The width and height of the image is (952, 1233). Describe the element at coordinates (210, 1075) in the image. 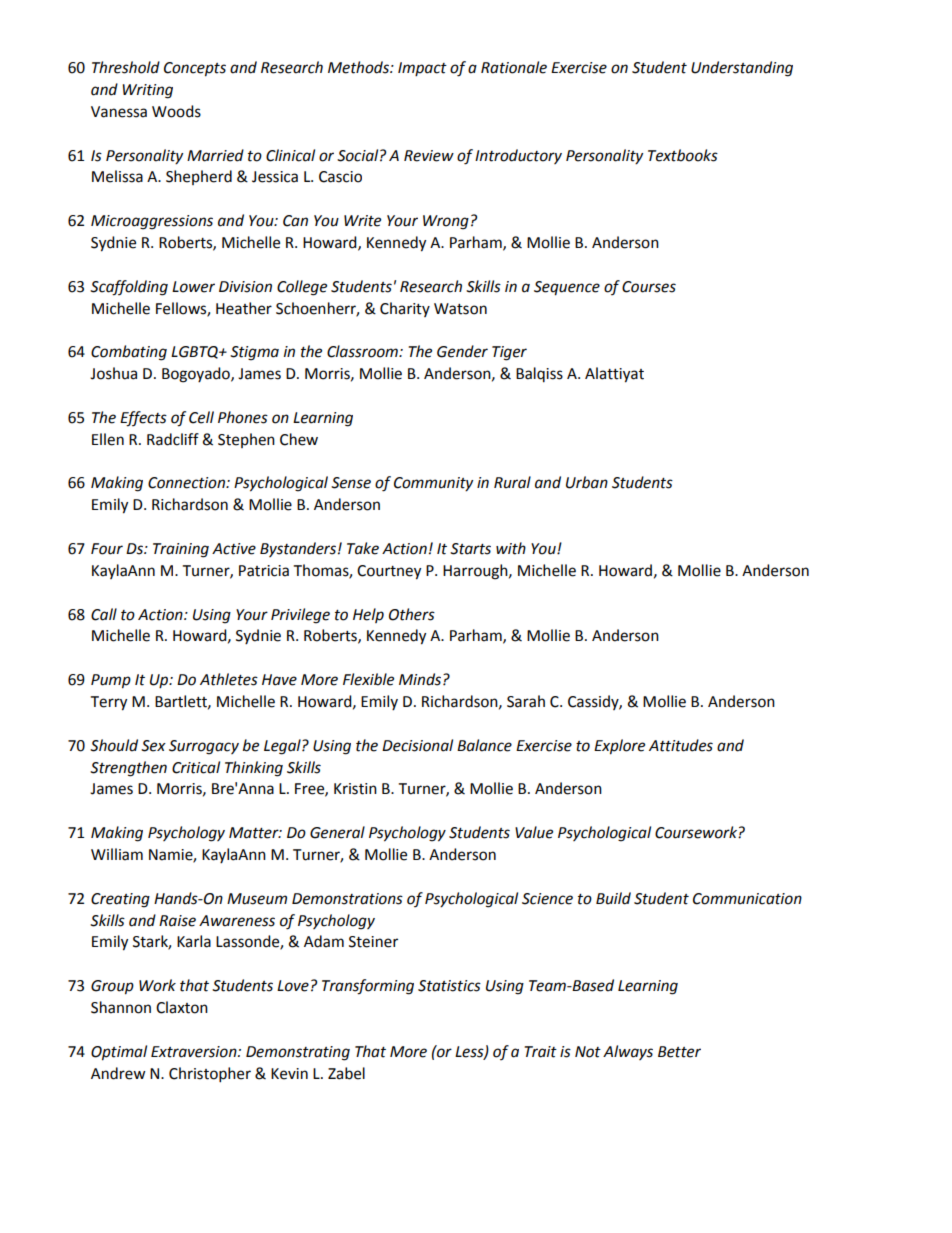

I see `Christopher` at that location.
